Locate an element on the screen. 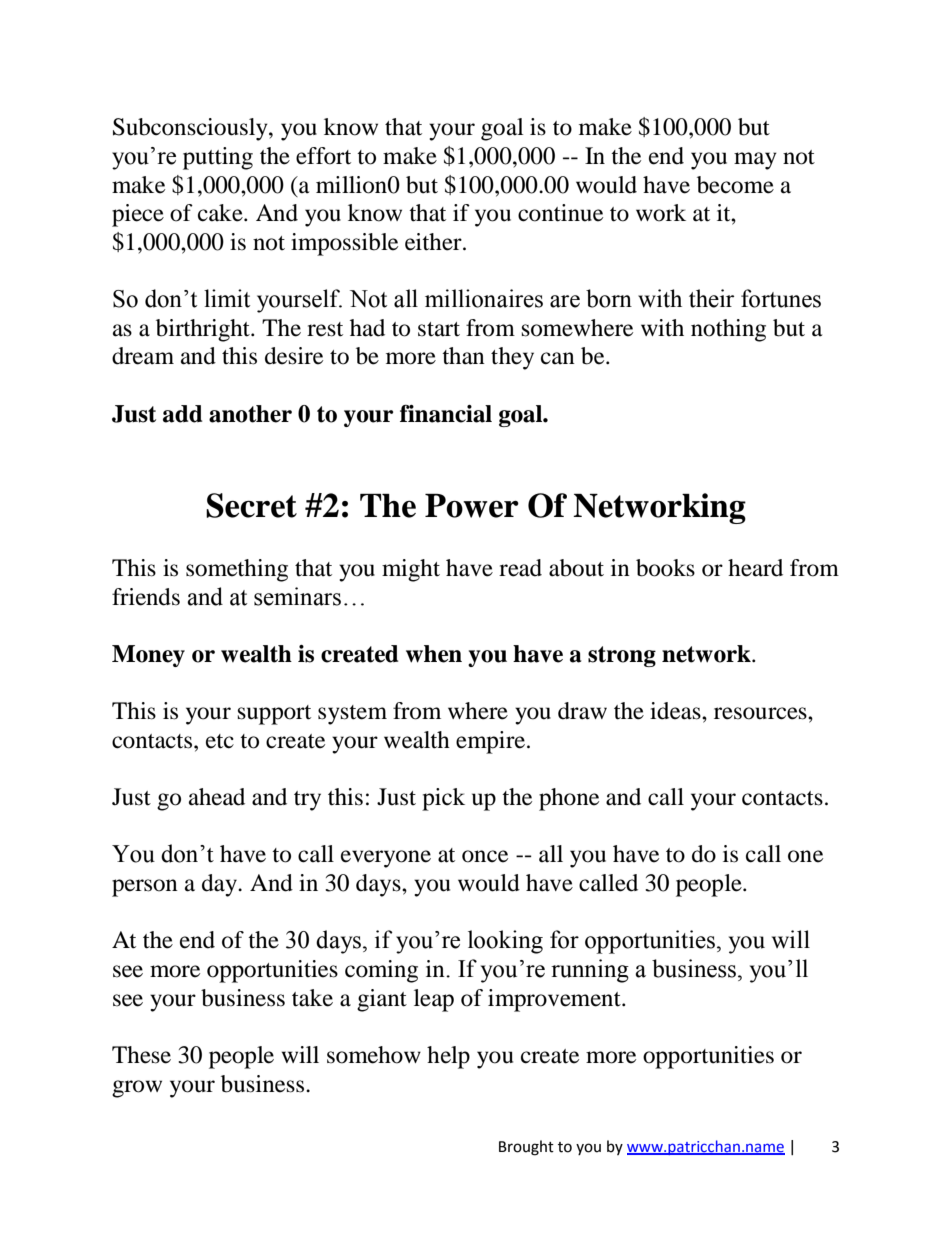 This screenshot has width=952, height=1233. when is located at coordinates (434, 654).
